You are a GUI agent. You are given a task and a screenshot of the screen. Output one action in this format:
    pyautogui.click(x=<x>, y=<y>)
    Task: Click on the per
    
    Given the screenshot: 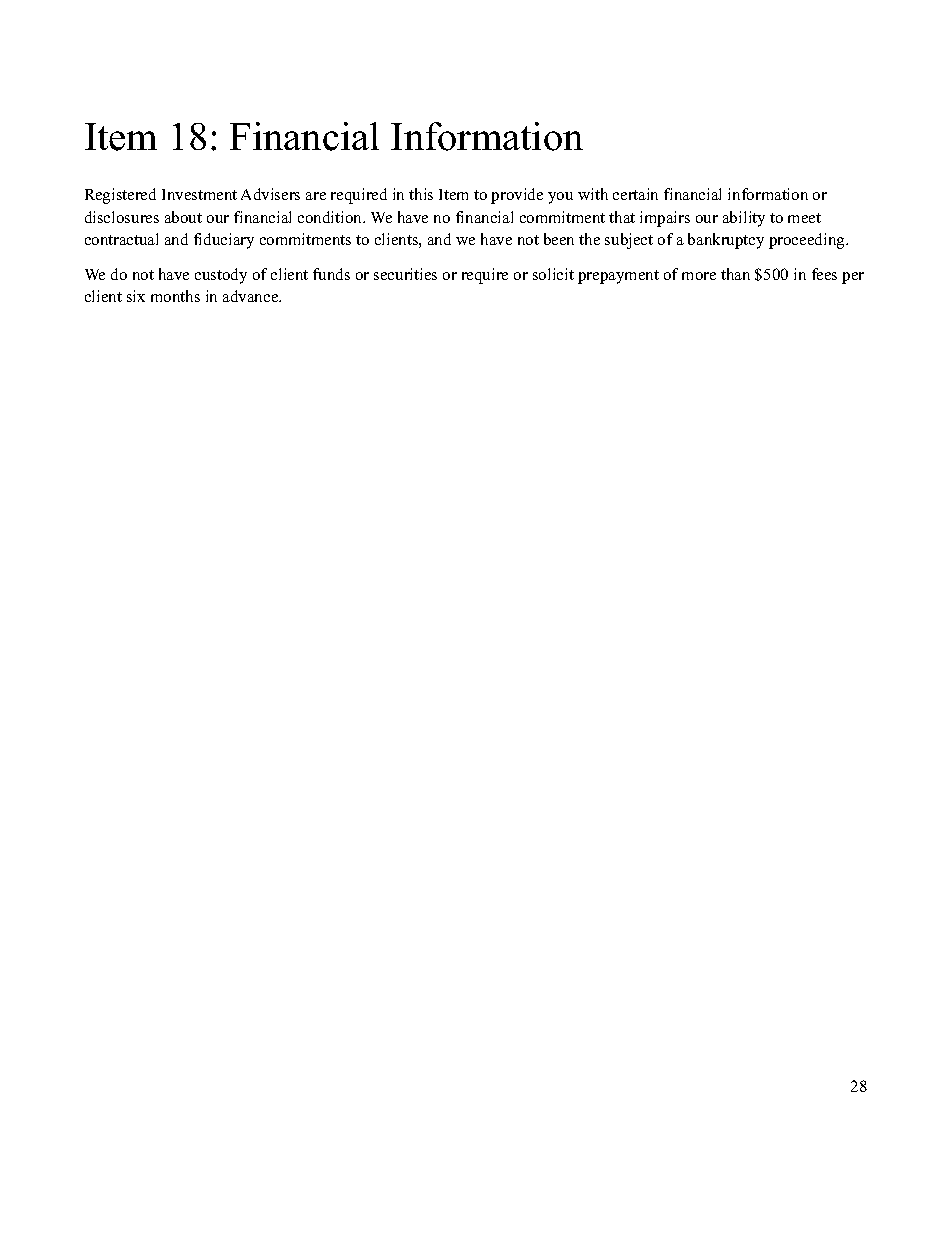 What is the action you would take?
    pyautogui.click(x=853, y=278)
